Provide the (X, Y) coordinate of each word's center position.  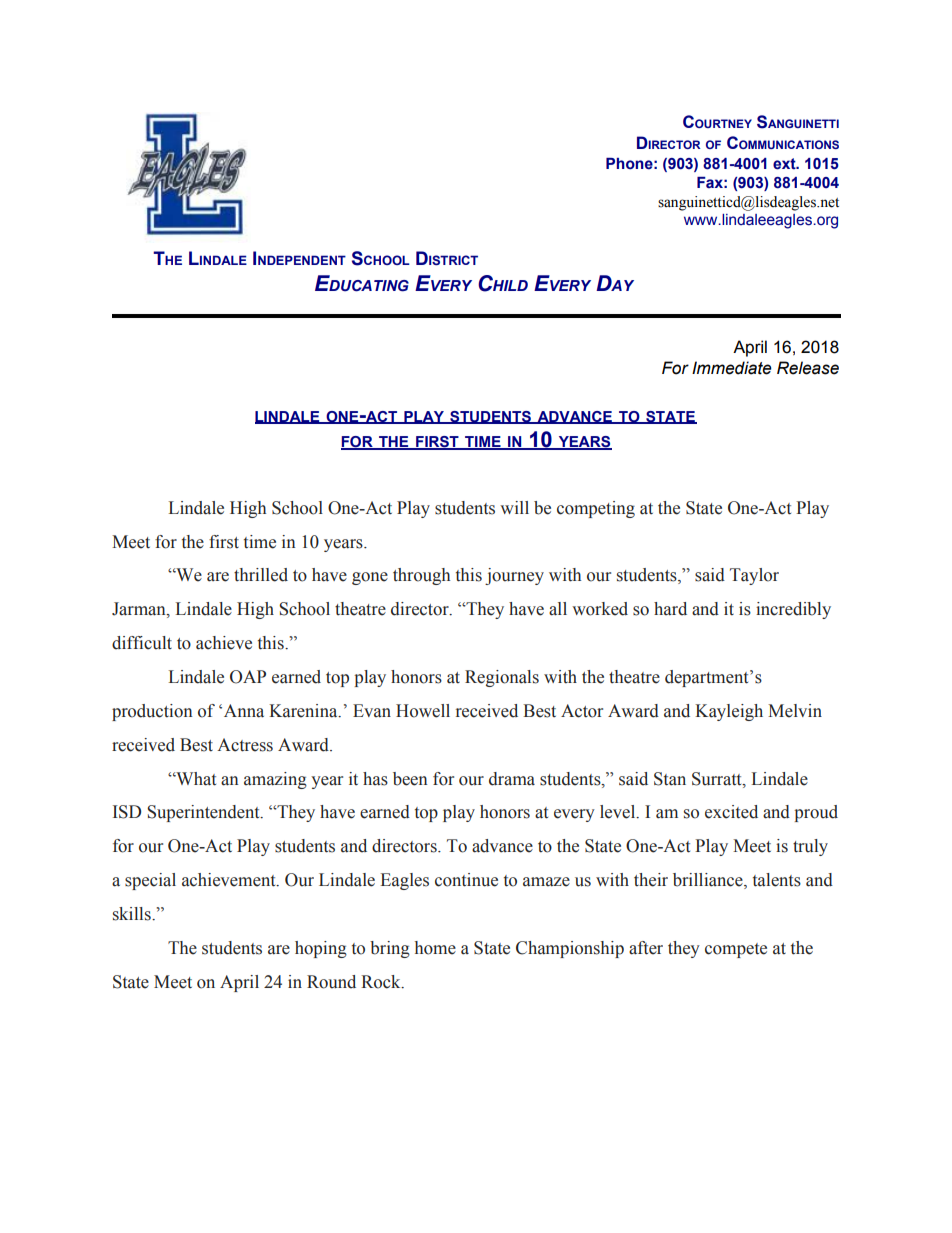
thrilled (261, 575)
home (435, 948)
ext (785, 164)
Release (808, 368)
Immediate (732, 368)
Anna (244, 711)
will (514, 507)
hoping (321, 949)
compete (736, 950)
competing (596, 509)
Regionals (502, 678)
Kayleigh (729, 712)
